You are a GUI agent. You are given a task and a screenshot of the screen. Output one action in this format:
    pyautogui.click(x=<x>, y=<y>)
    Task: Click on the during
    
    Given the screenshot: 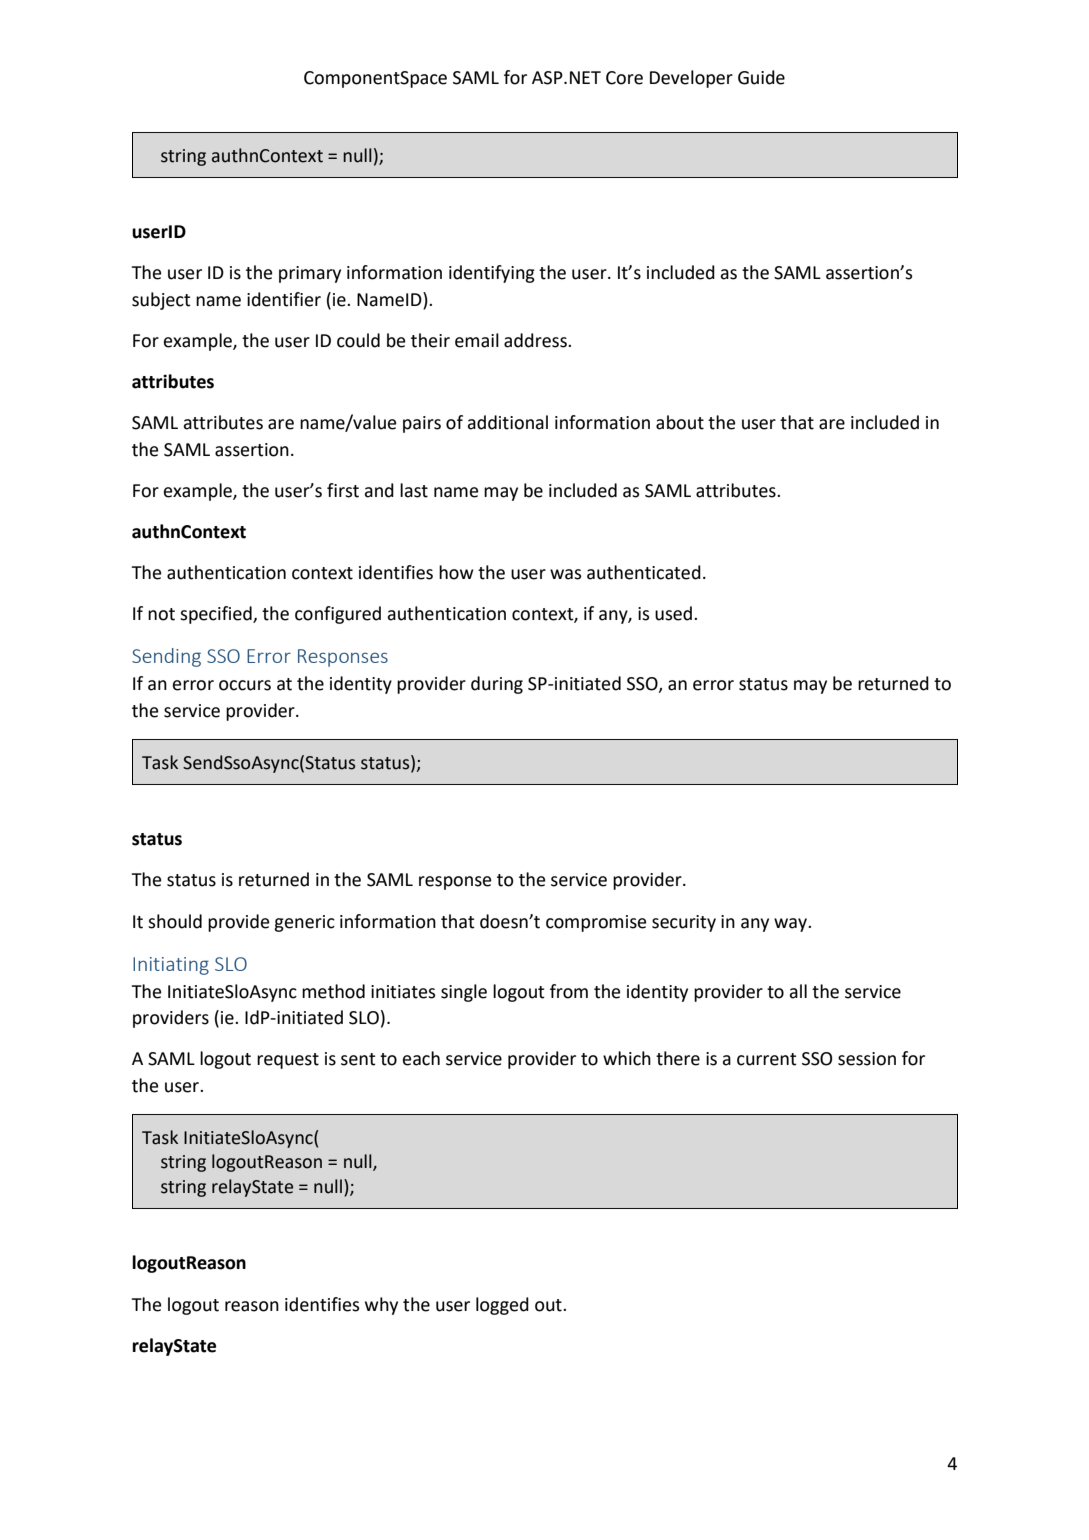 What is the action you would take?
    pyautogui.click(x=497, y=685)
